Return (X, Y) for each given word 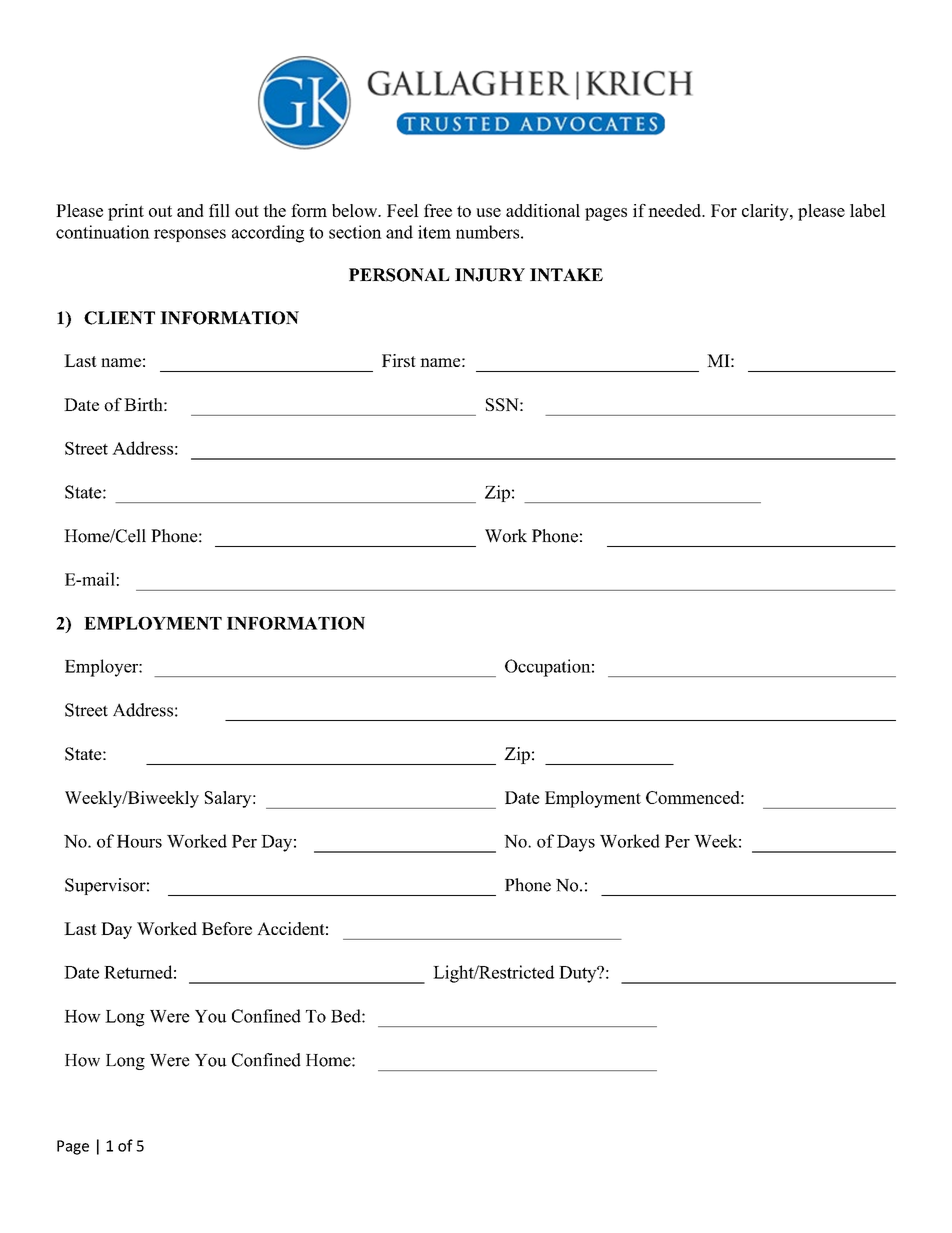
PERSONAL (399, 275)
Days (576, 843)
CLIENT (119, 318)
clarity (766, 212)
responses (190, 235)
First (399, 360)
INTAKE (566, 275)
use (488, 212)
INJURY (490, 275)
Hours (139, 841)
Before (227, 928)
